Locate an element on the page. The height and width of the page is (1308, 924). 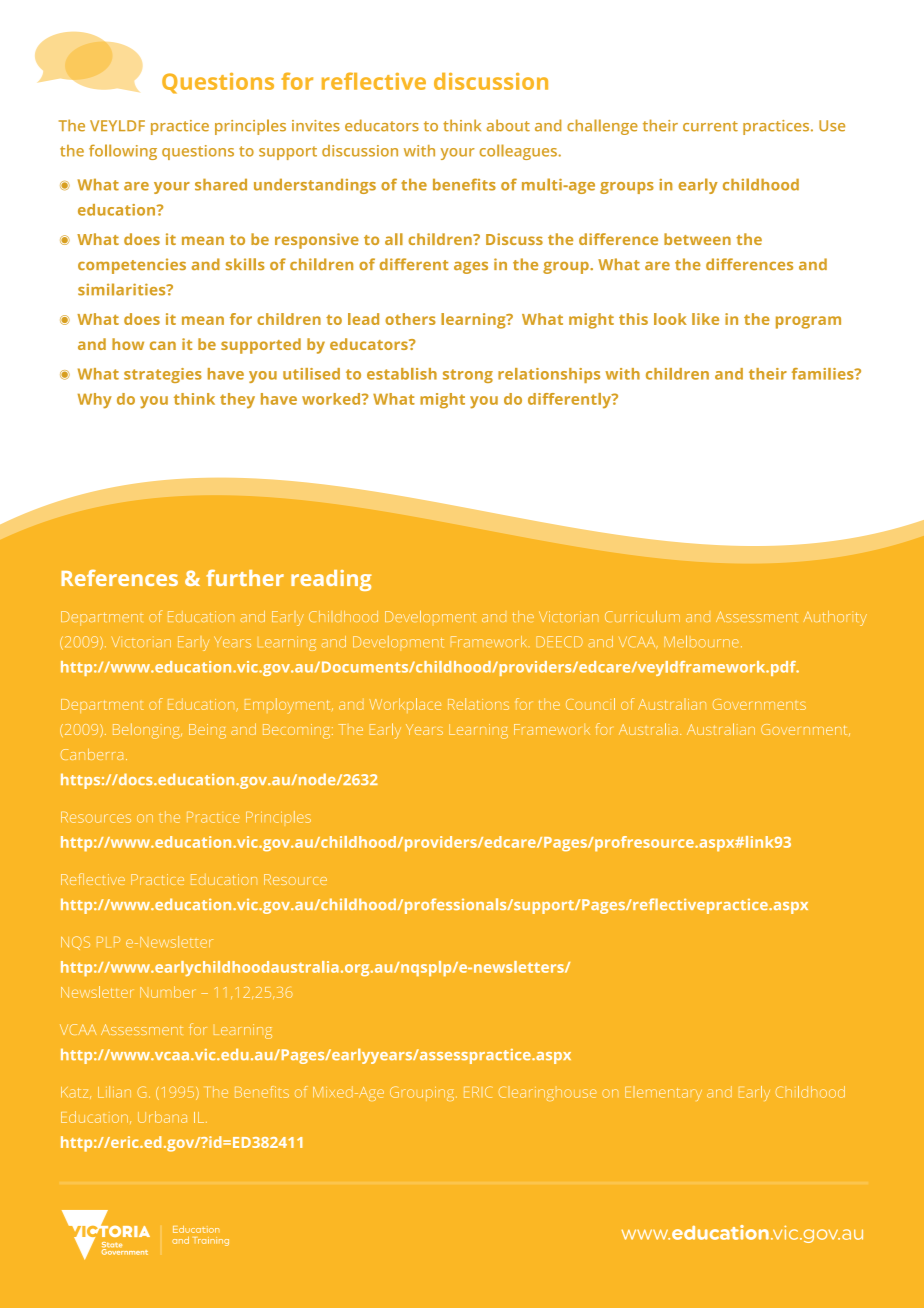
following is located at coordinates (123, 152).
